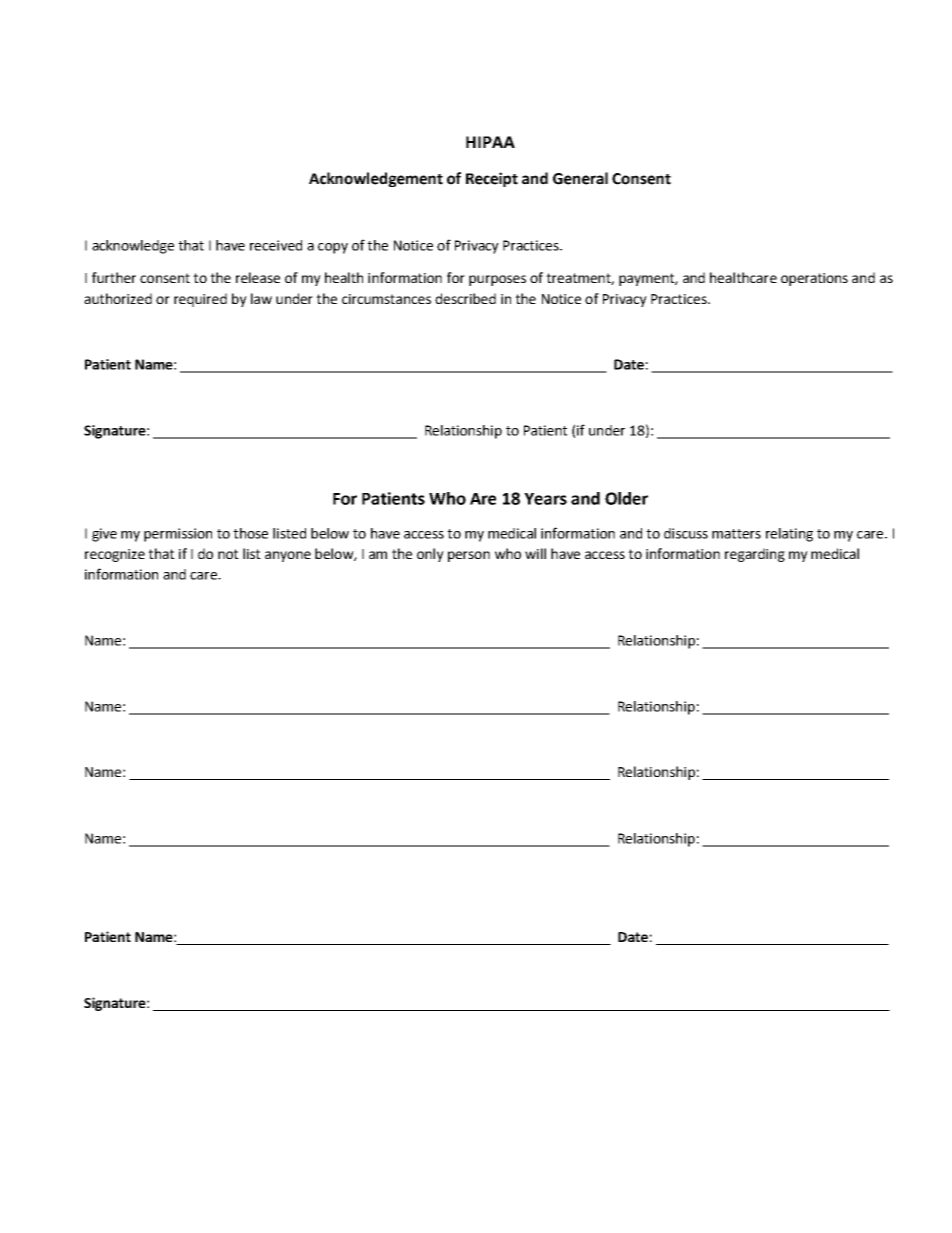 The width and height of the screenshot is (952, 1233). What do you see at coordinates (814, 279) in the screenshot?
I see `operations` at bounding box center [814, 279].
